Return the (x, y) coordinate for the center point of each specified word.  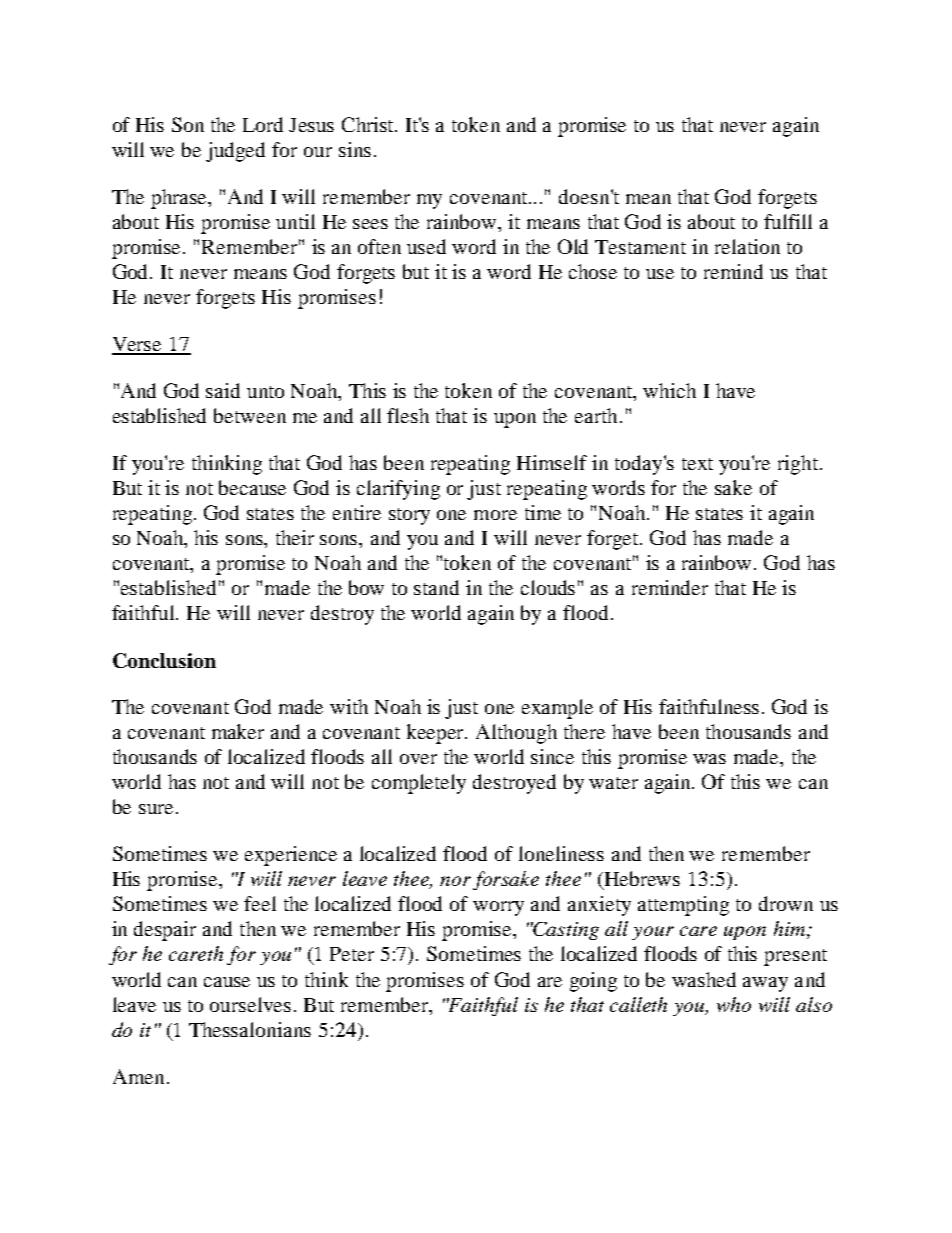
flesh (408, 415)
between (250, 415)
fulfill (788, 221)
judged (235, 152)
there (584, 731)
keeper (437, 734)
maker (238, 731)
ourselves (250, 1004)
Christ (369, 124)
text (697, 464)
